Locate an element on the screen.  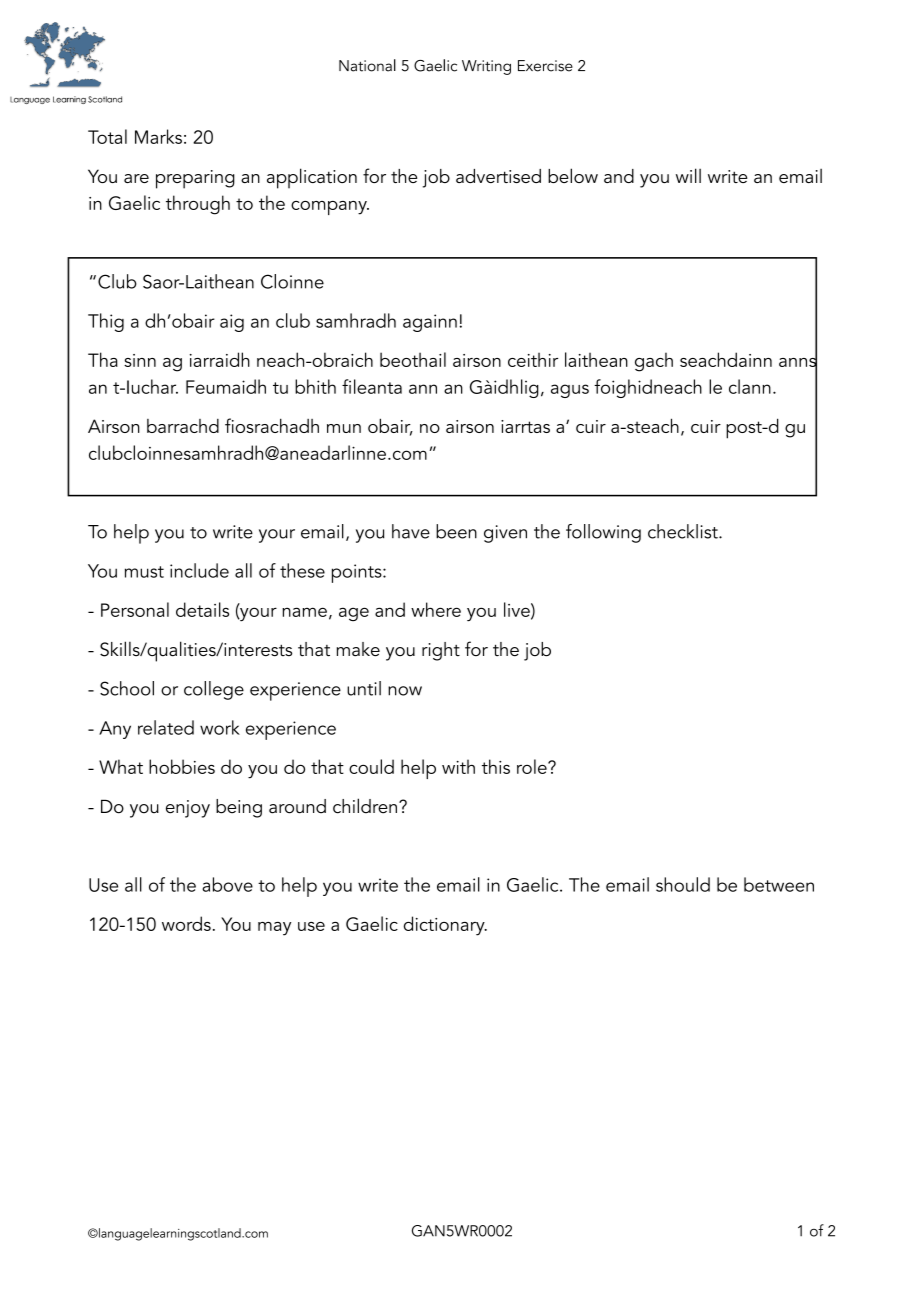
details is located at coordinates (202, 609).
